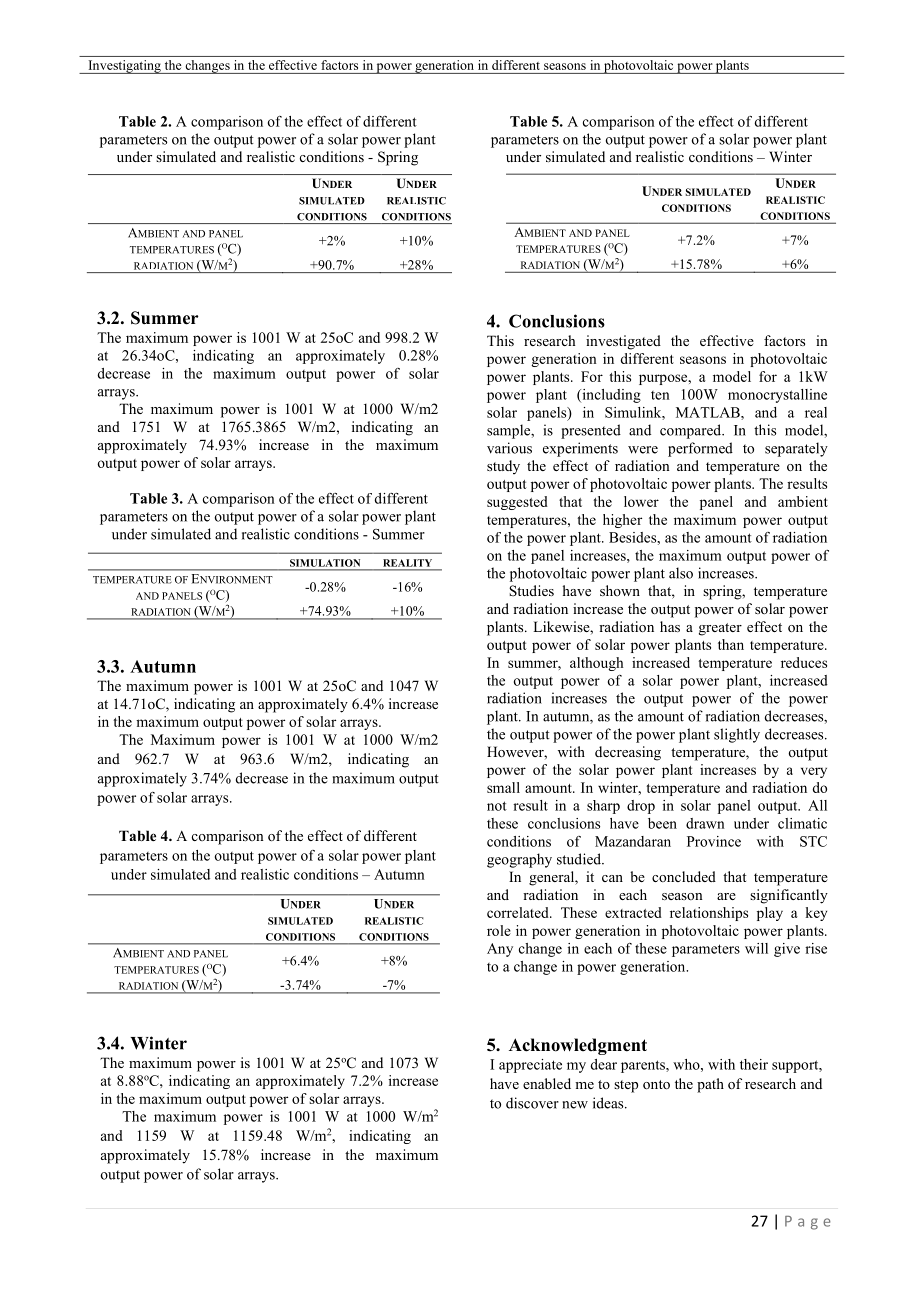 The width and height of the screenshot is (924, 1308). I want to click on their, so click(754, 1064).
